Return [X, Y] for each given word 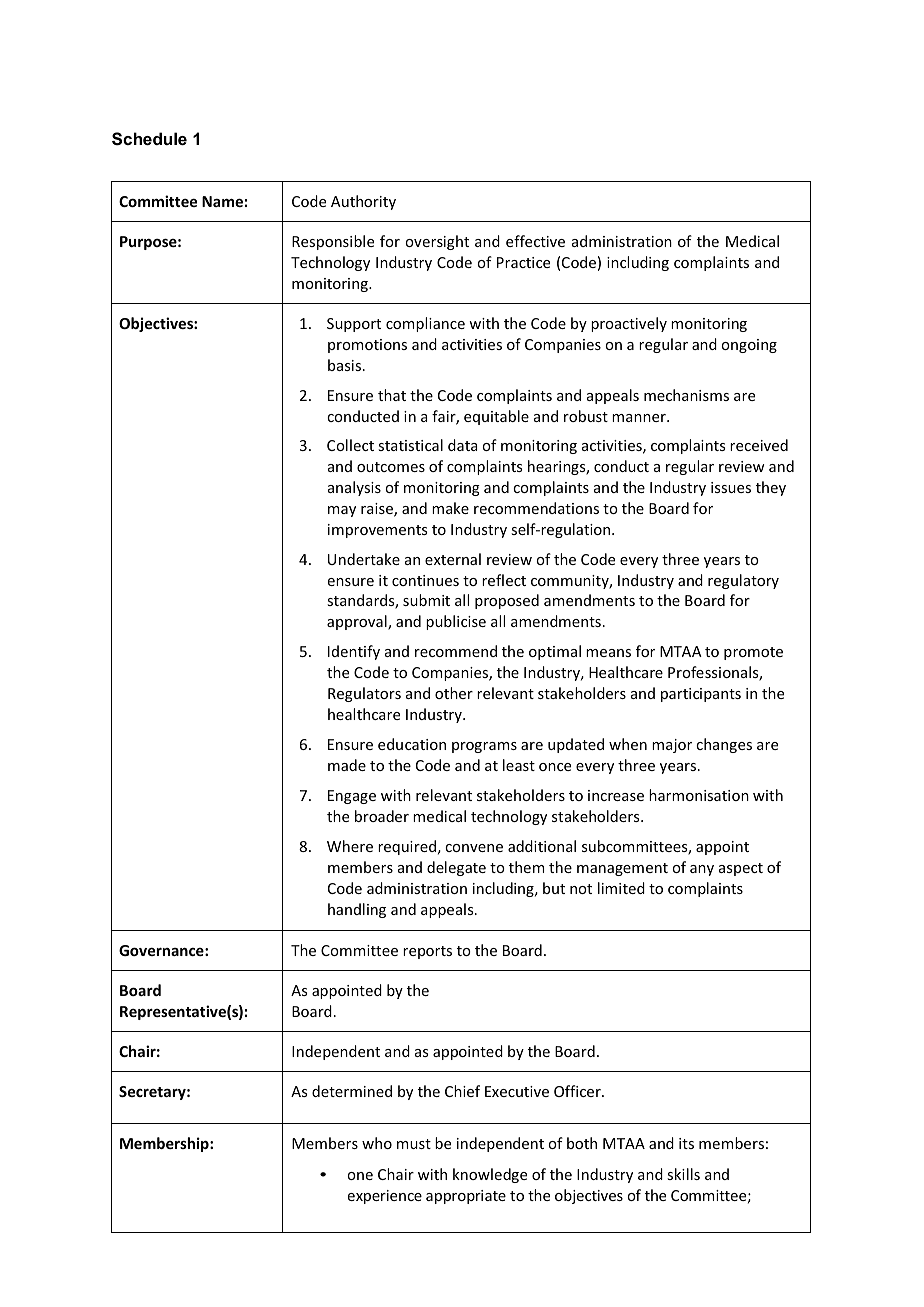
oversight [437, 242]
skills [683, 1174]
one [360, 1176]
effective [535, 241]
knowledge [490, 1175]
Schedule [149, 139]
